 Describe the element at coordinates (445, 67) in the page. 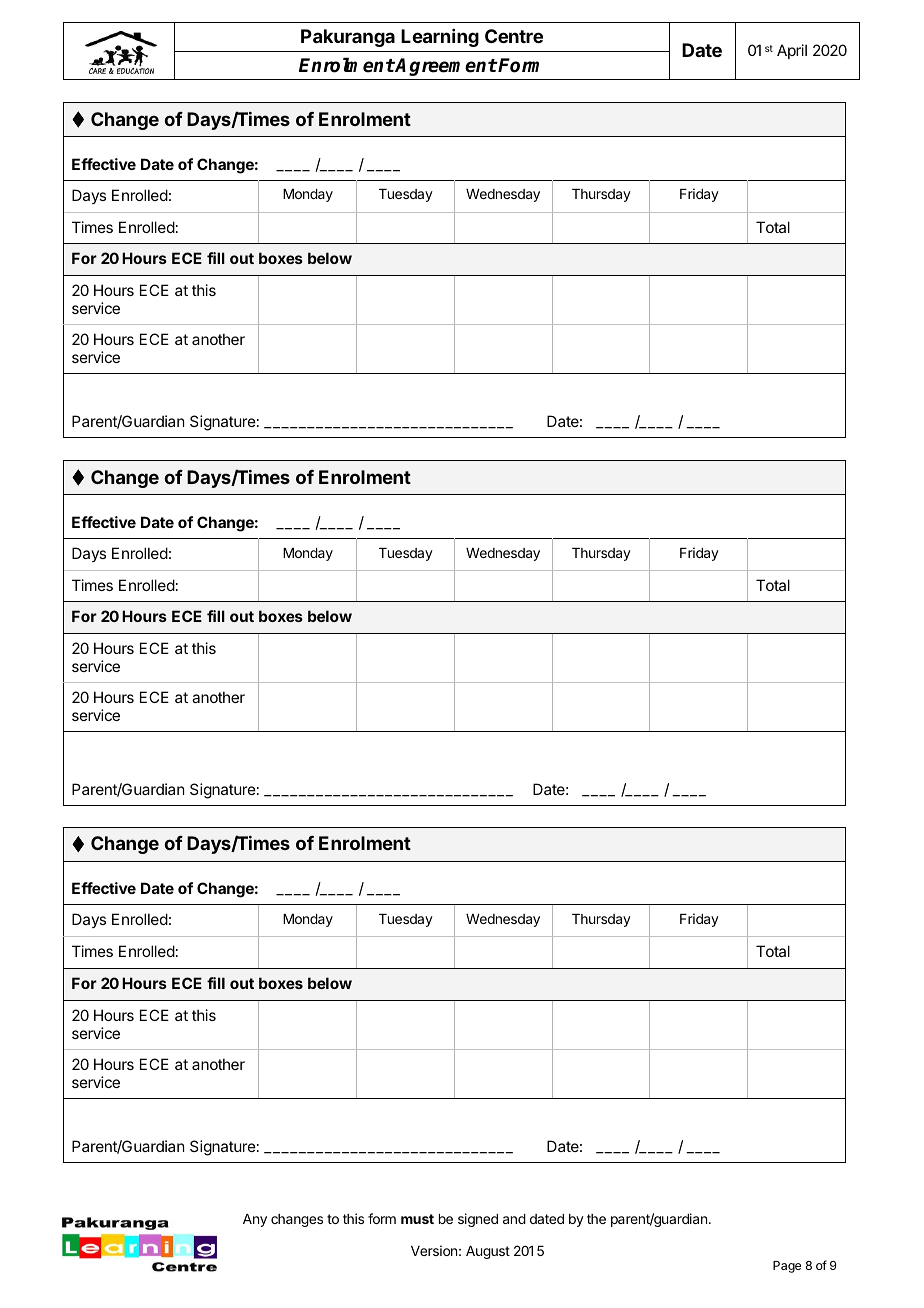

I see `Agreement` at that location.
